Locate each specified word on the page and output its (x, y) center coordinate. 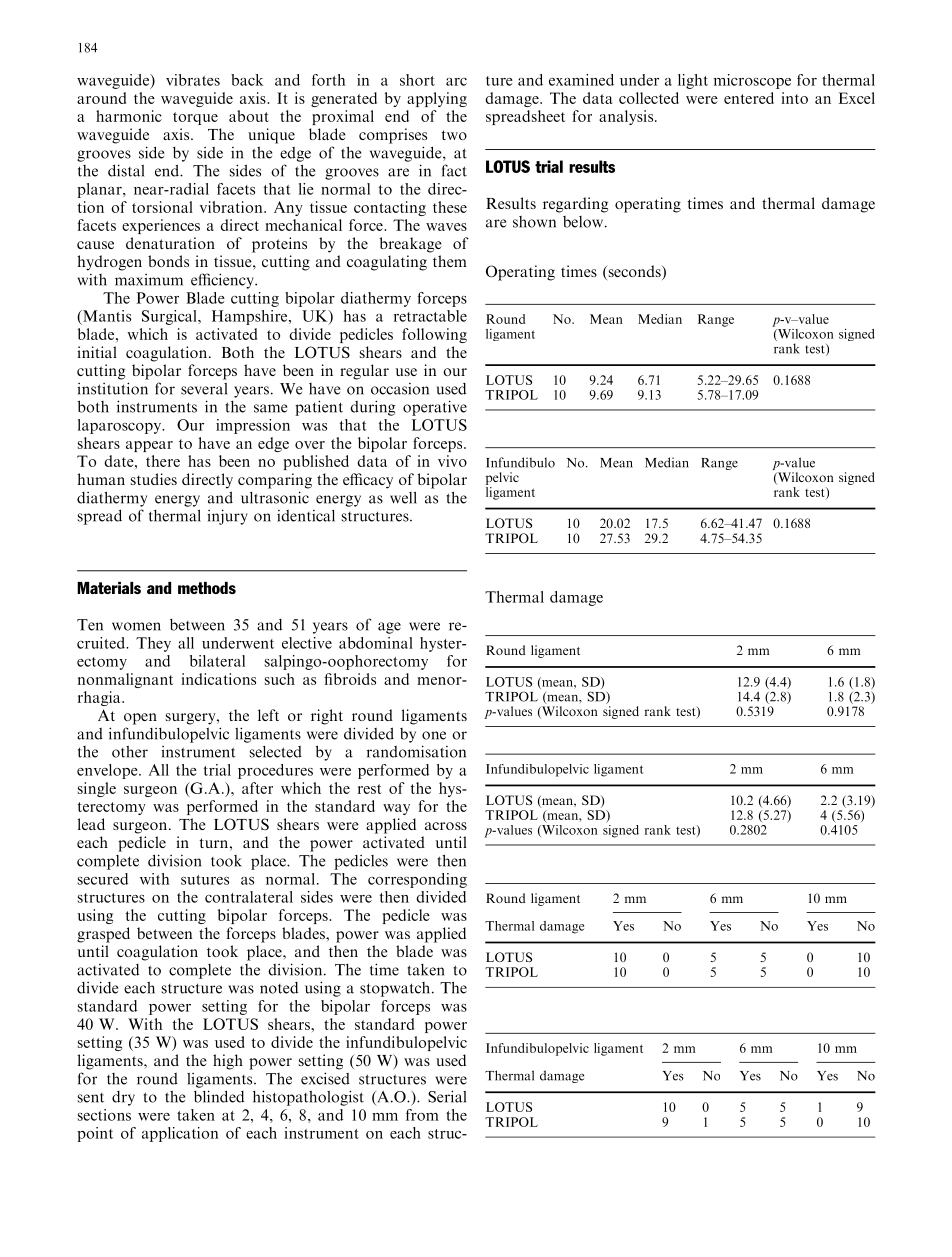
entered (749, 98)
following (434, 335)
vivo (452, 461)
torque (195, 118)
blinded (219, 1096)
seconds (634, 272)
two (454, 135)
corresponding (417, 880)
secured (103, 879)
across (446, 826)
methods (207, 588)
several (204, 389)
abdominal (376, 643)
